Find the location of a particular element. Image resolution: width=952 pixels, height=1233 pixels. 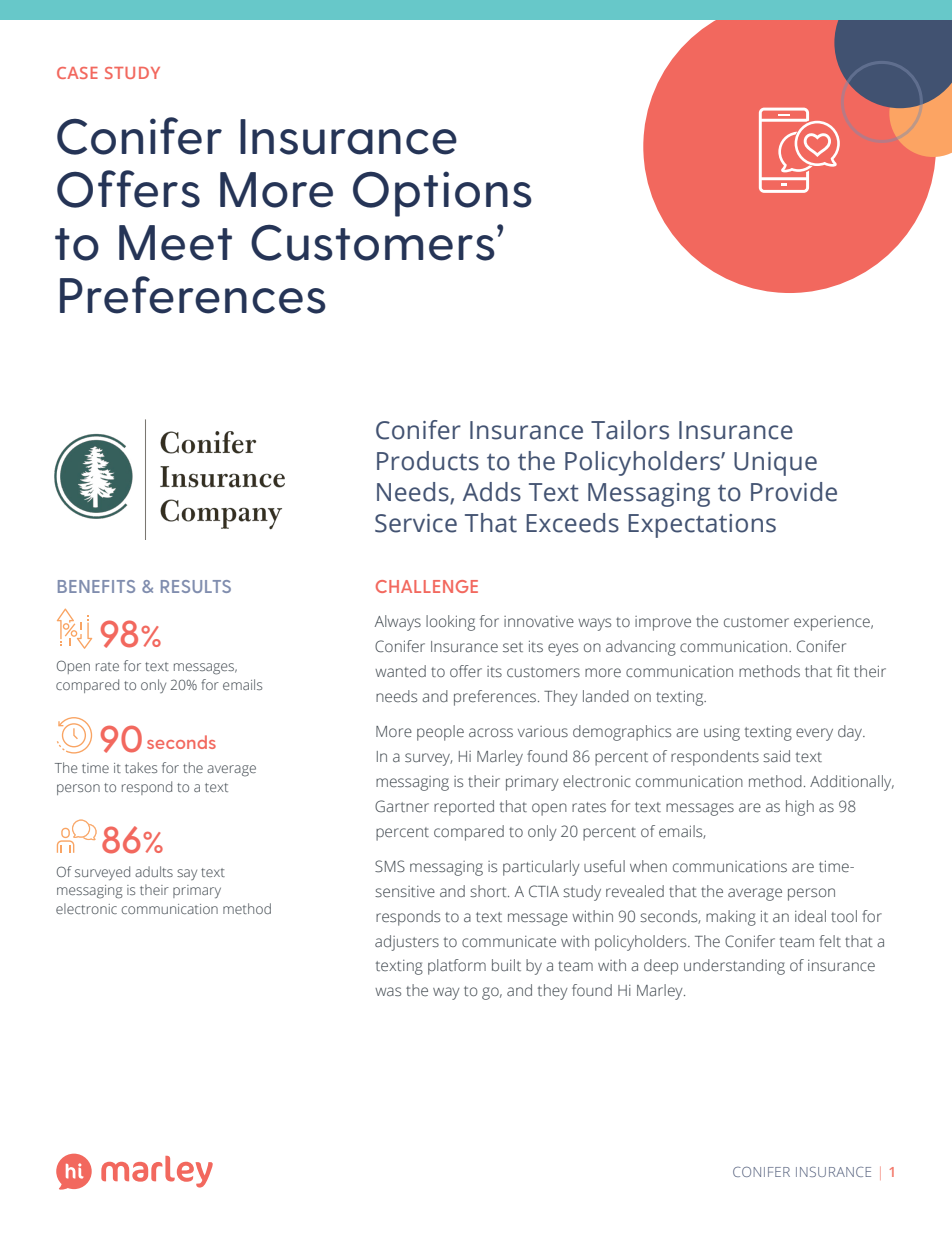

CASE is located at coordinates (77, 73).
